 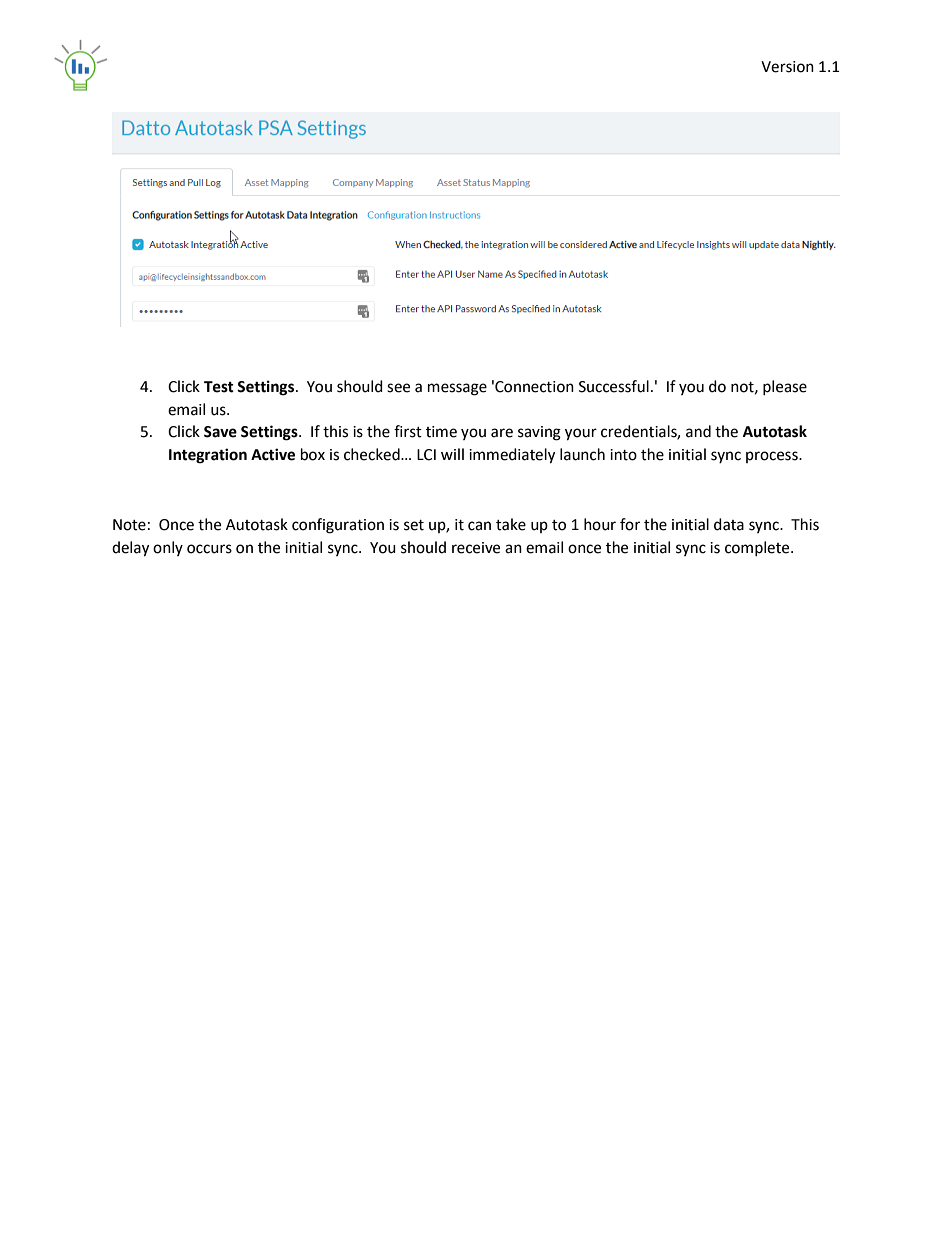 What do you see at coordinates (219, 387) in the image?
I see `Test` at bounding box center [219, 387].
